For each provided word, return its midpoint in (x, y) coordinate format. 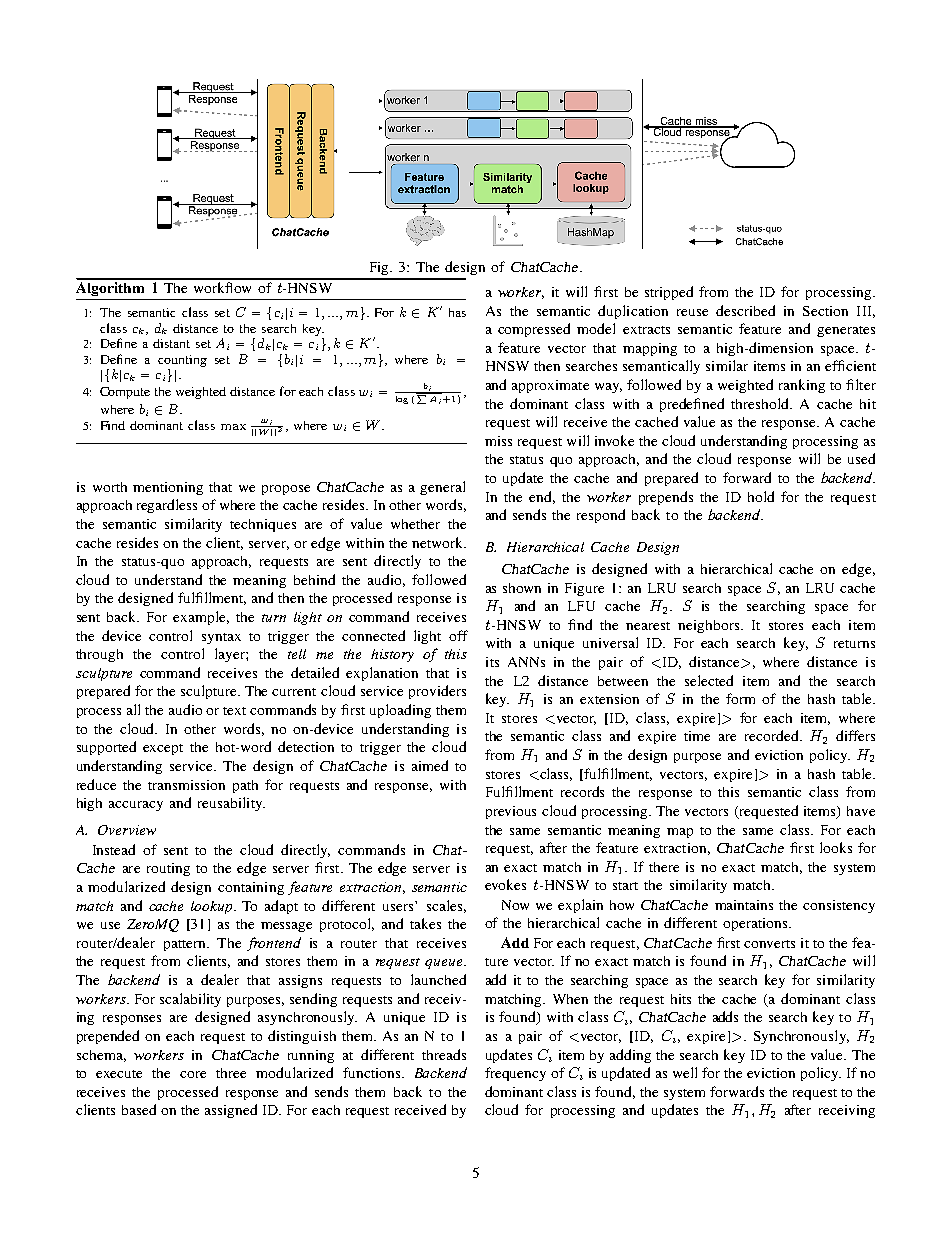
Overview (127, 830)
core (193, 1074)
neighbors (710, 626)
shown (522, 588)
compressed (534, 330)
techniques (263, 525)
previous (511, 812)
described (745, 310)
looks (836, 847)
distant (171, 343)
